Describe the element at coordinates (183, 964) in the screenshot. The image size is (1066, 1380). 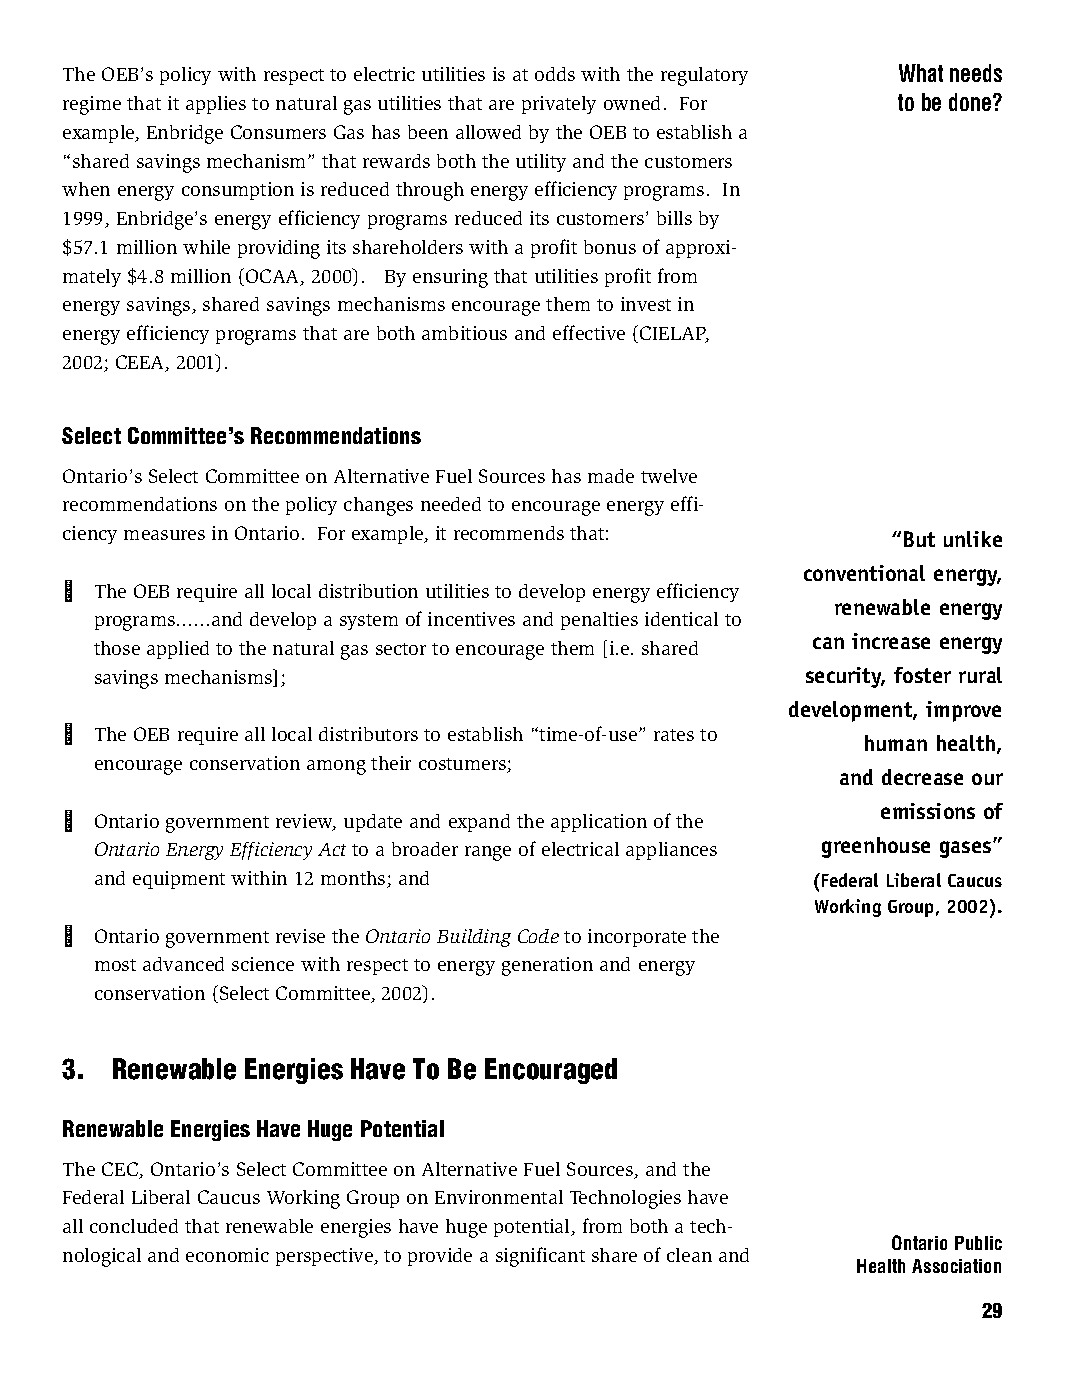
I see `advanced` at that location.
